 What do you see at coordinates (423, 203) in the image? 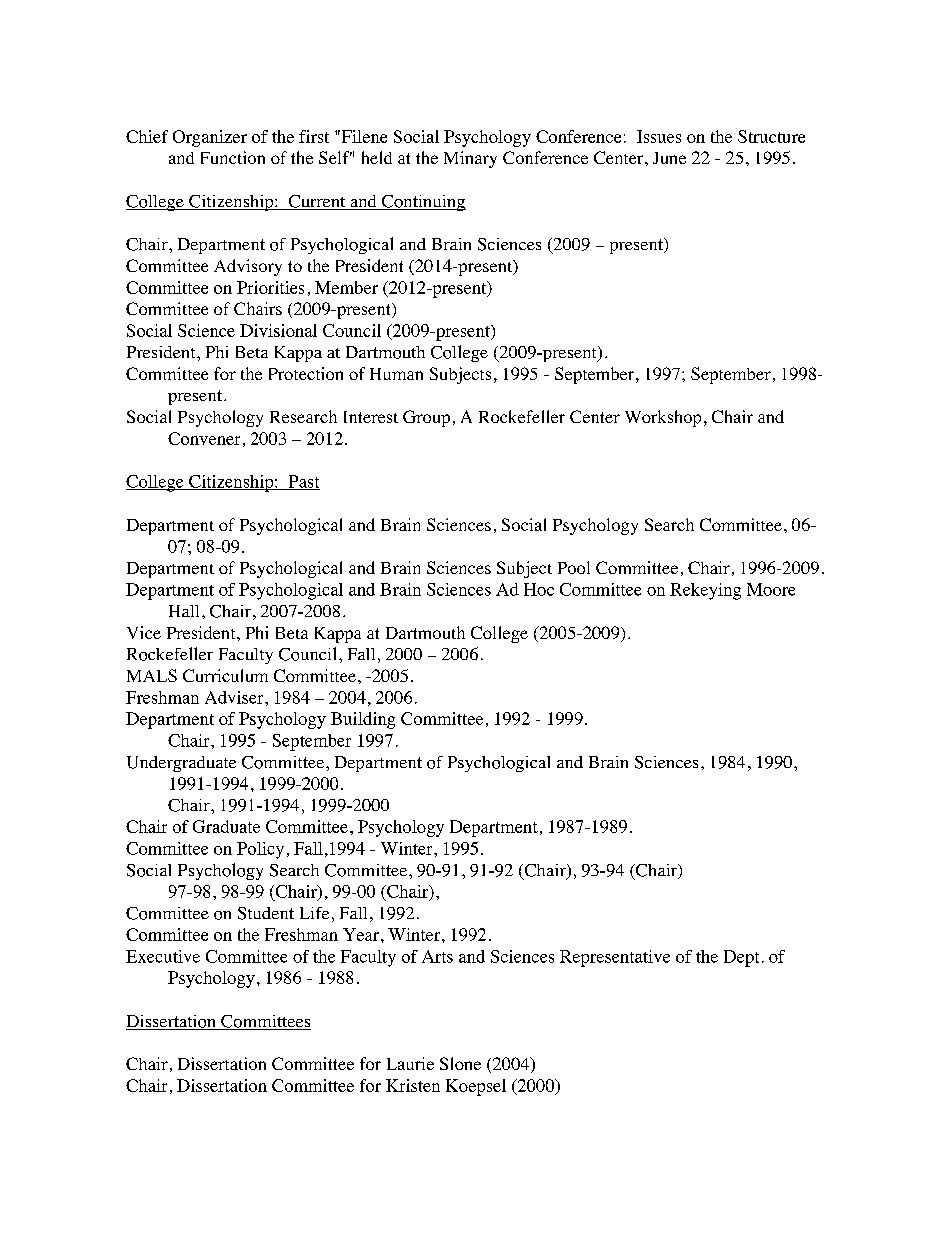
I see `Continuing` at bounding box center [423, 203].
